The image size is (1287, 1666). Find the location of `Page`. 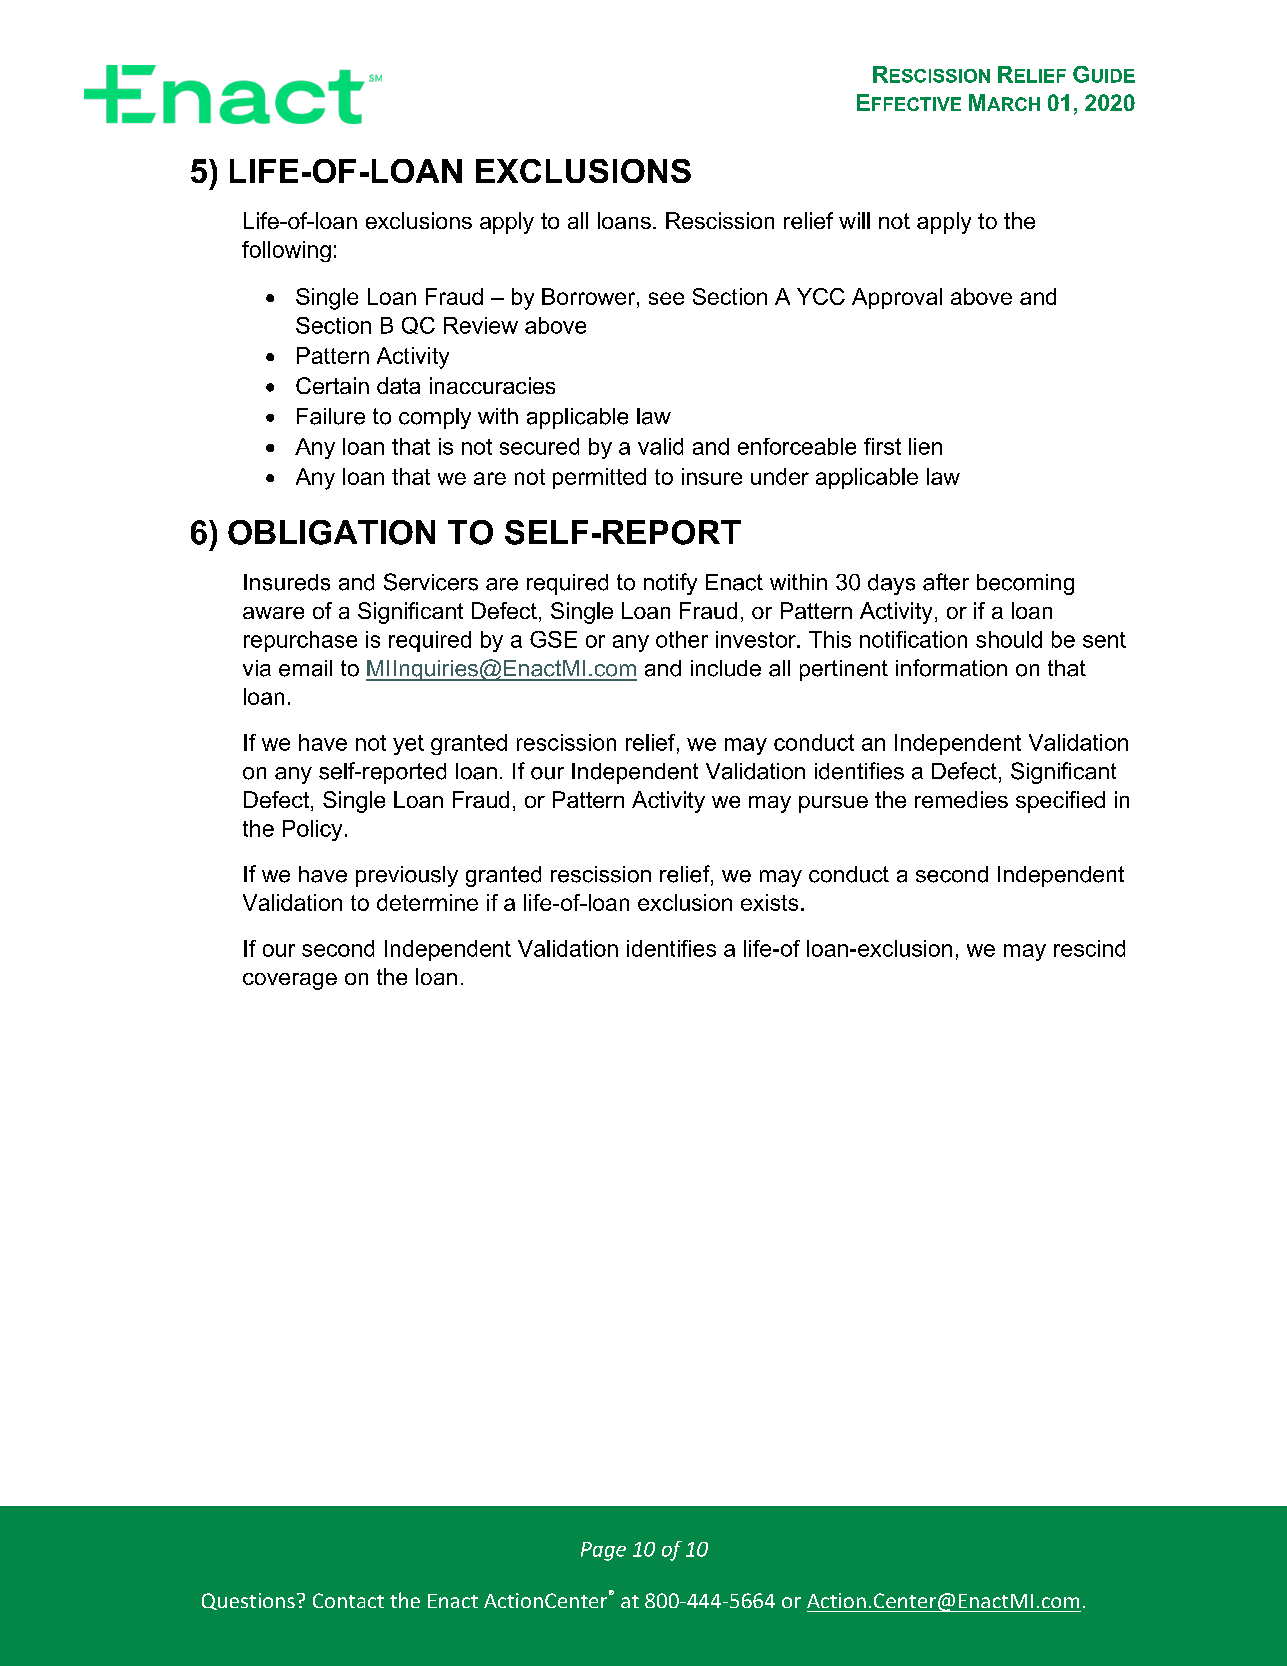

Page is located at coordinates (603, 1551).
